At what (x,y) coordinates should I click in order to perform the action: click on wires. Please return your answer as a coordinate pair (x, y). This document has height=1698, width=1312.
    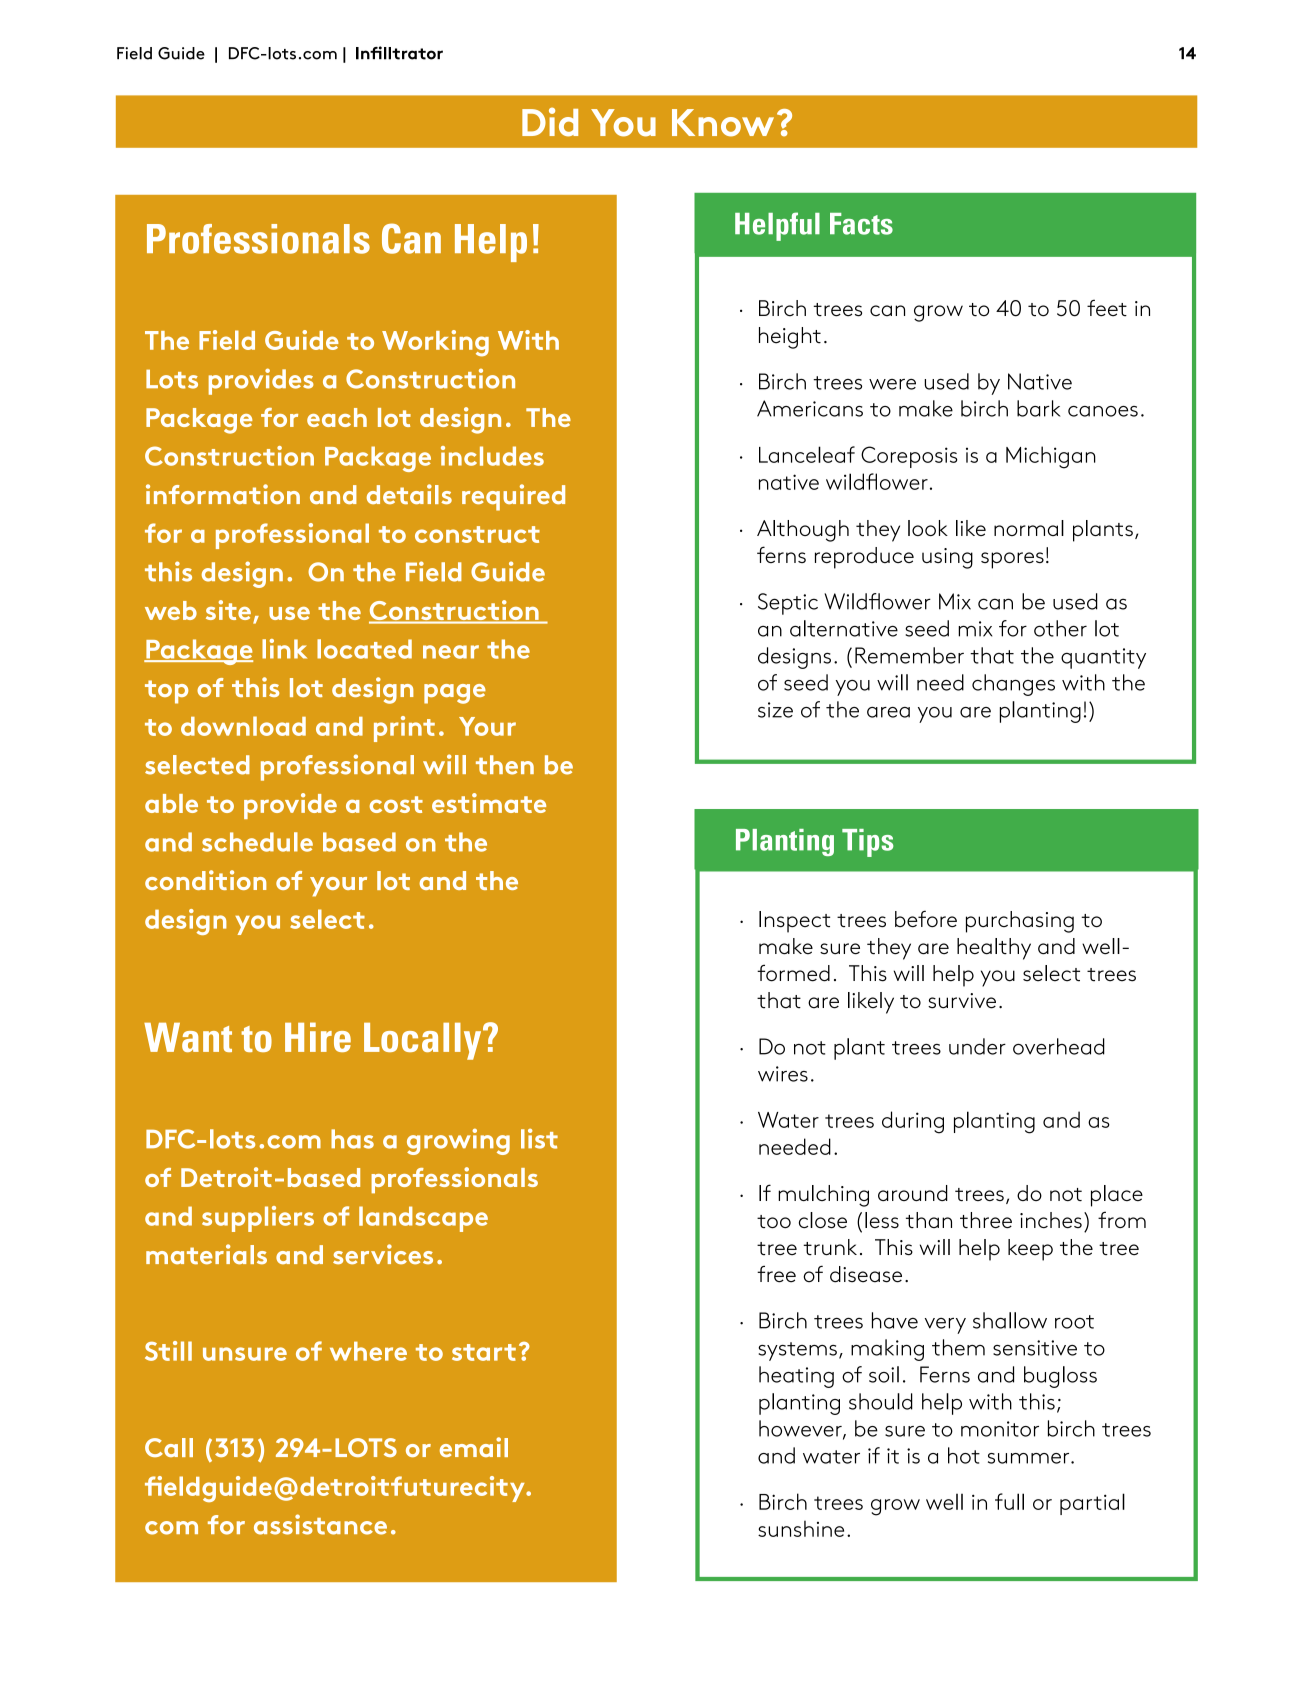
    Looking at the image, I should click on (783, 1074).
